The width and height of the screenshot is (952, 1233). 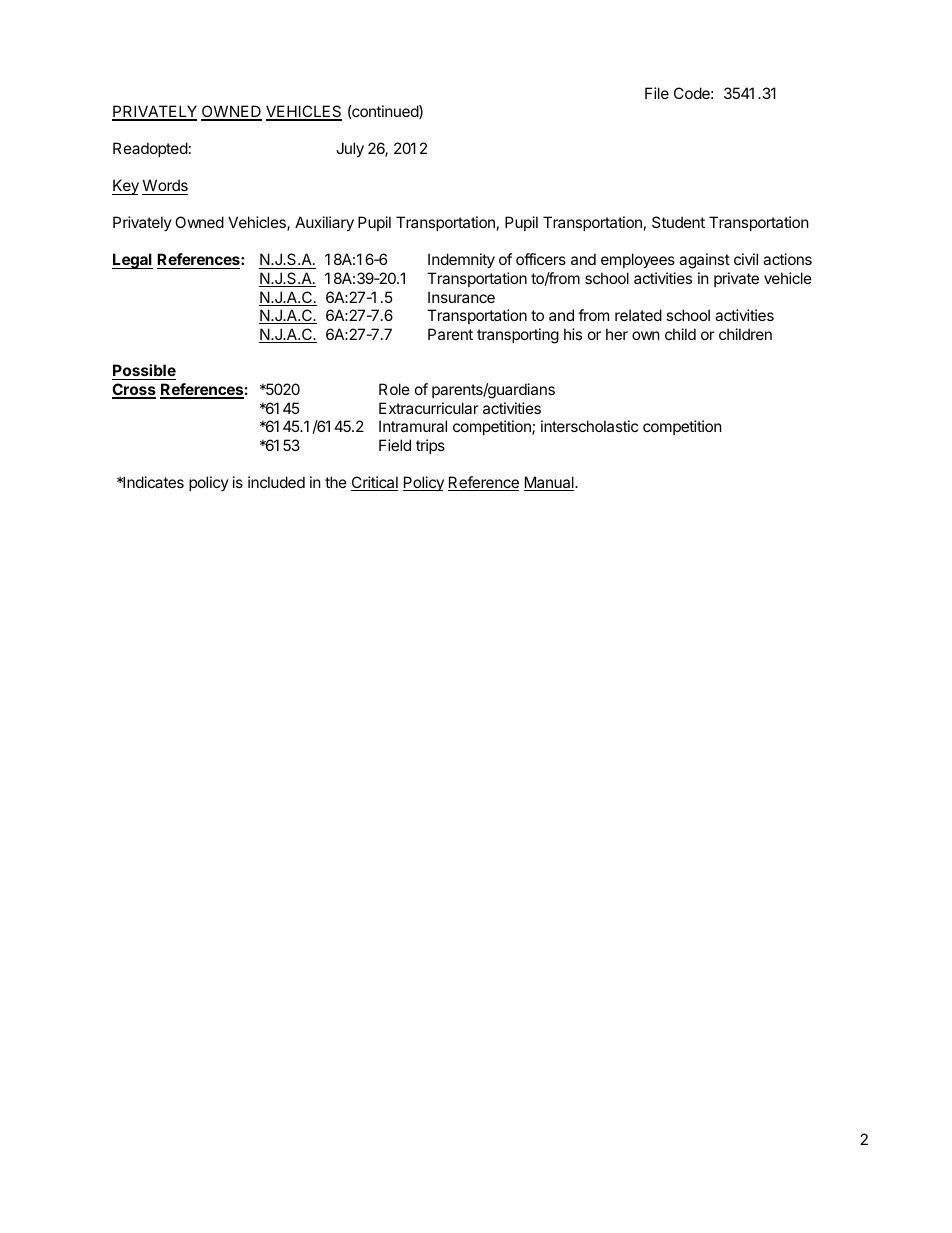 What do you see at coordinates (461, 297) in the screenshot?
I see `Insurance` at bounding box center [461, 297].
